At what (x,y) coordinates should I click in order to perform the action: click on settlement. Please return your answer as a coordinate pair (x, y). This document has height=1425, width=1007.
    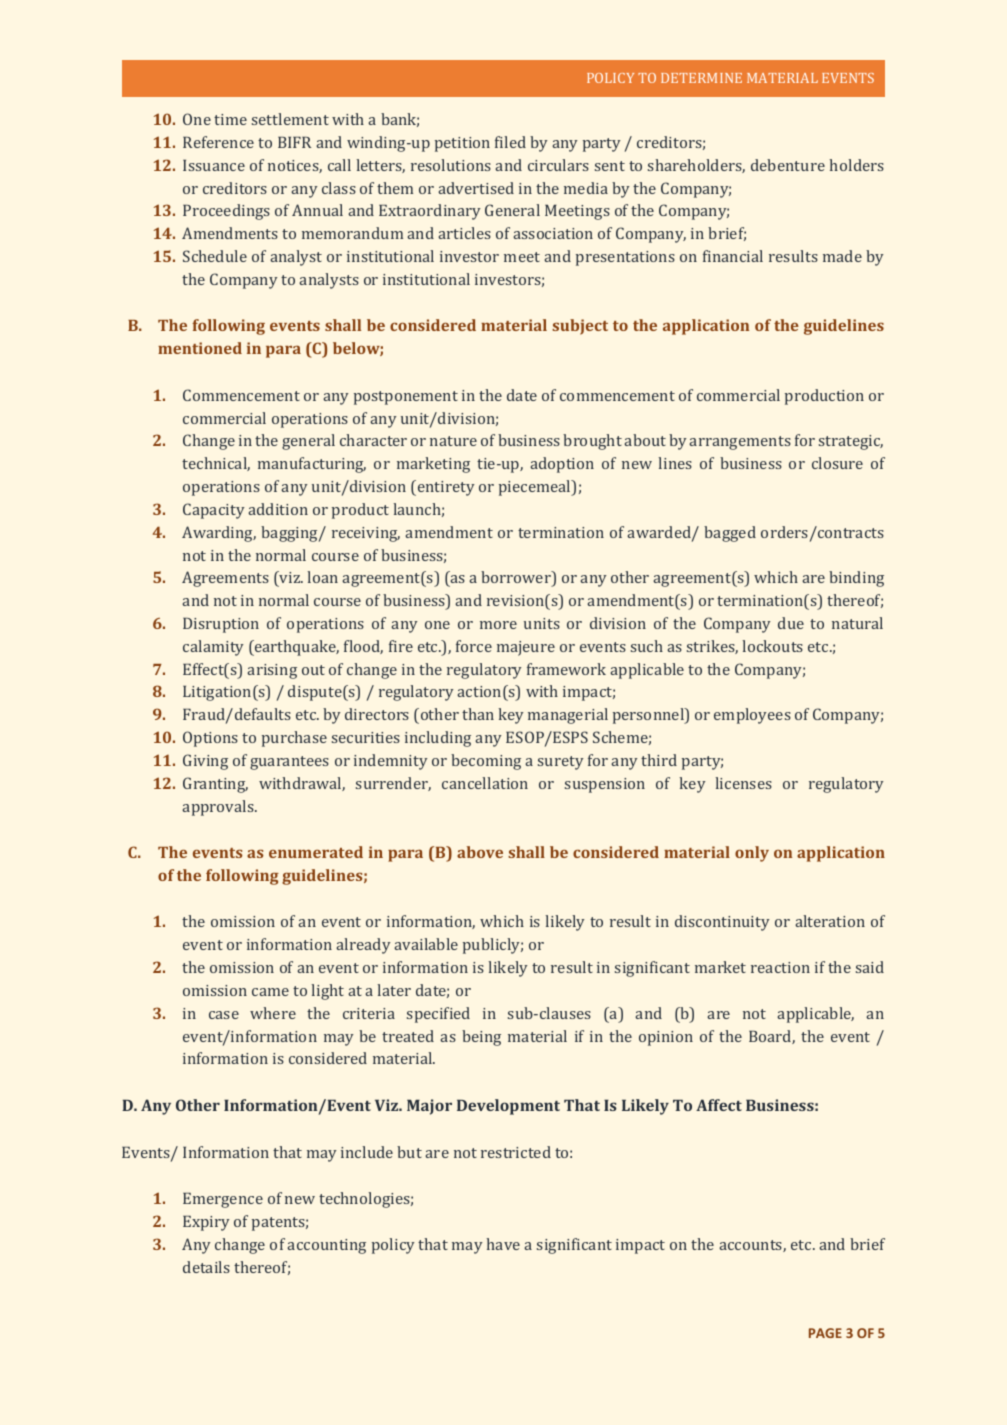
    Looking at the image, I should click on (290, 119).
